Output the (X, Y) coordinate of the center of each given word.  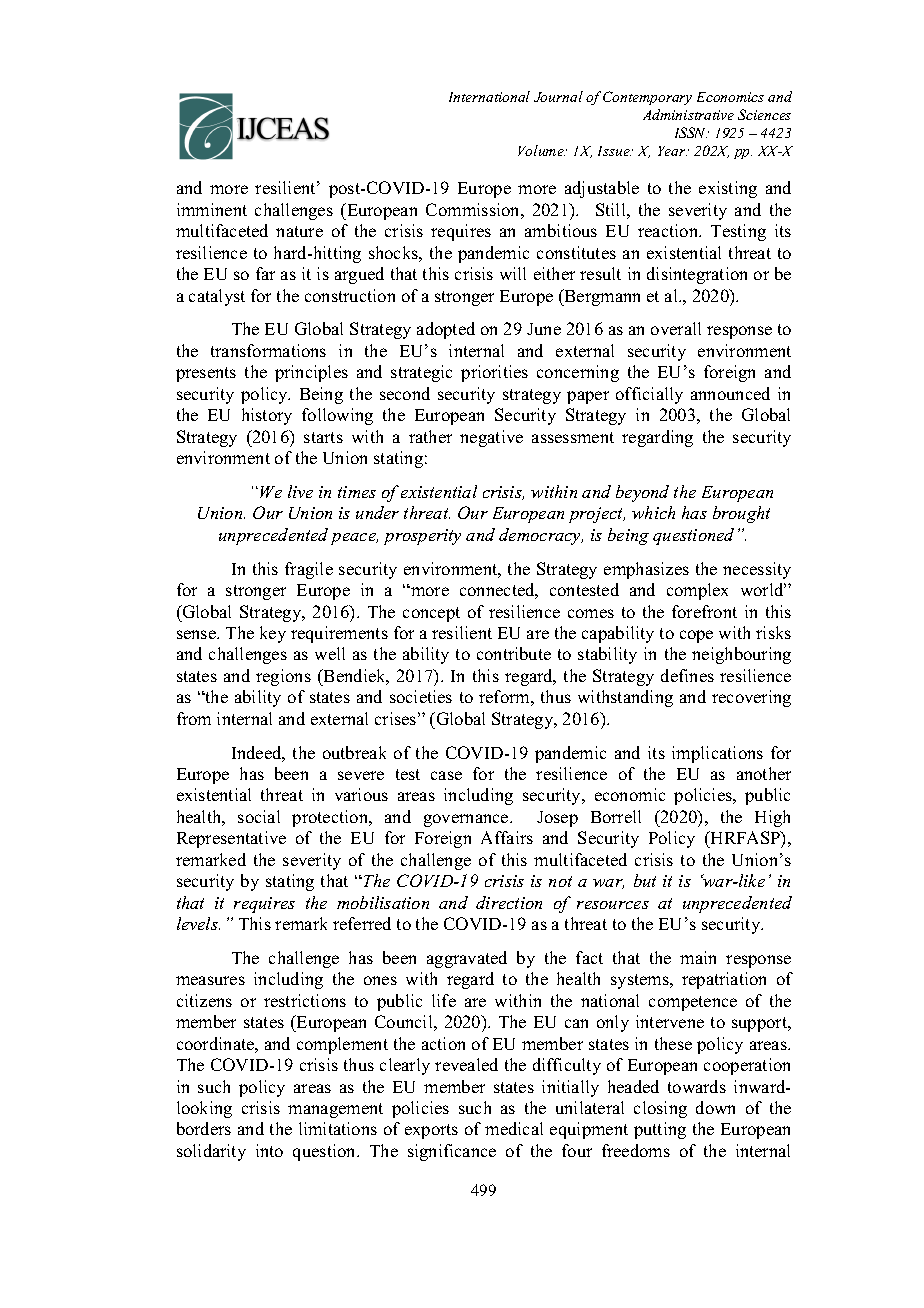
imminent (212, 209)
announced (730, 393)
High (772, 818)
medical (514, 1128)
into (269, 1150)
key (273, 634)
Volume (541, 150)
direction (509, 902)
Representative (231, 839)
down (715, 1107)
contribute (514, 653)
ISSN (692, 132)
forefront (704, 611)
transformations (268, 350)
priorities (494, 373)
